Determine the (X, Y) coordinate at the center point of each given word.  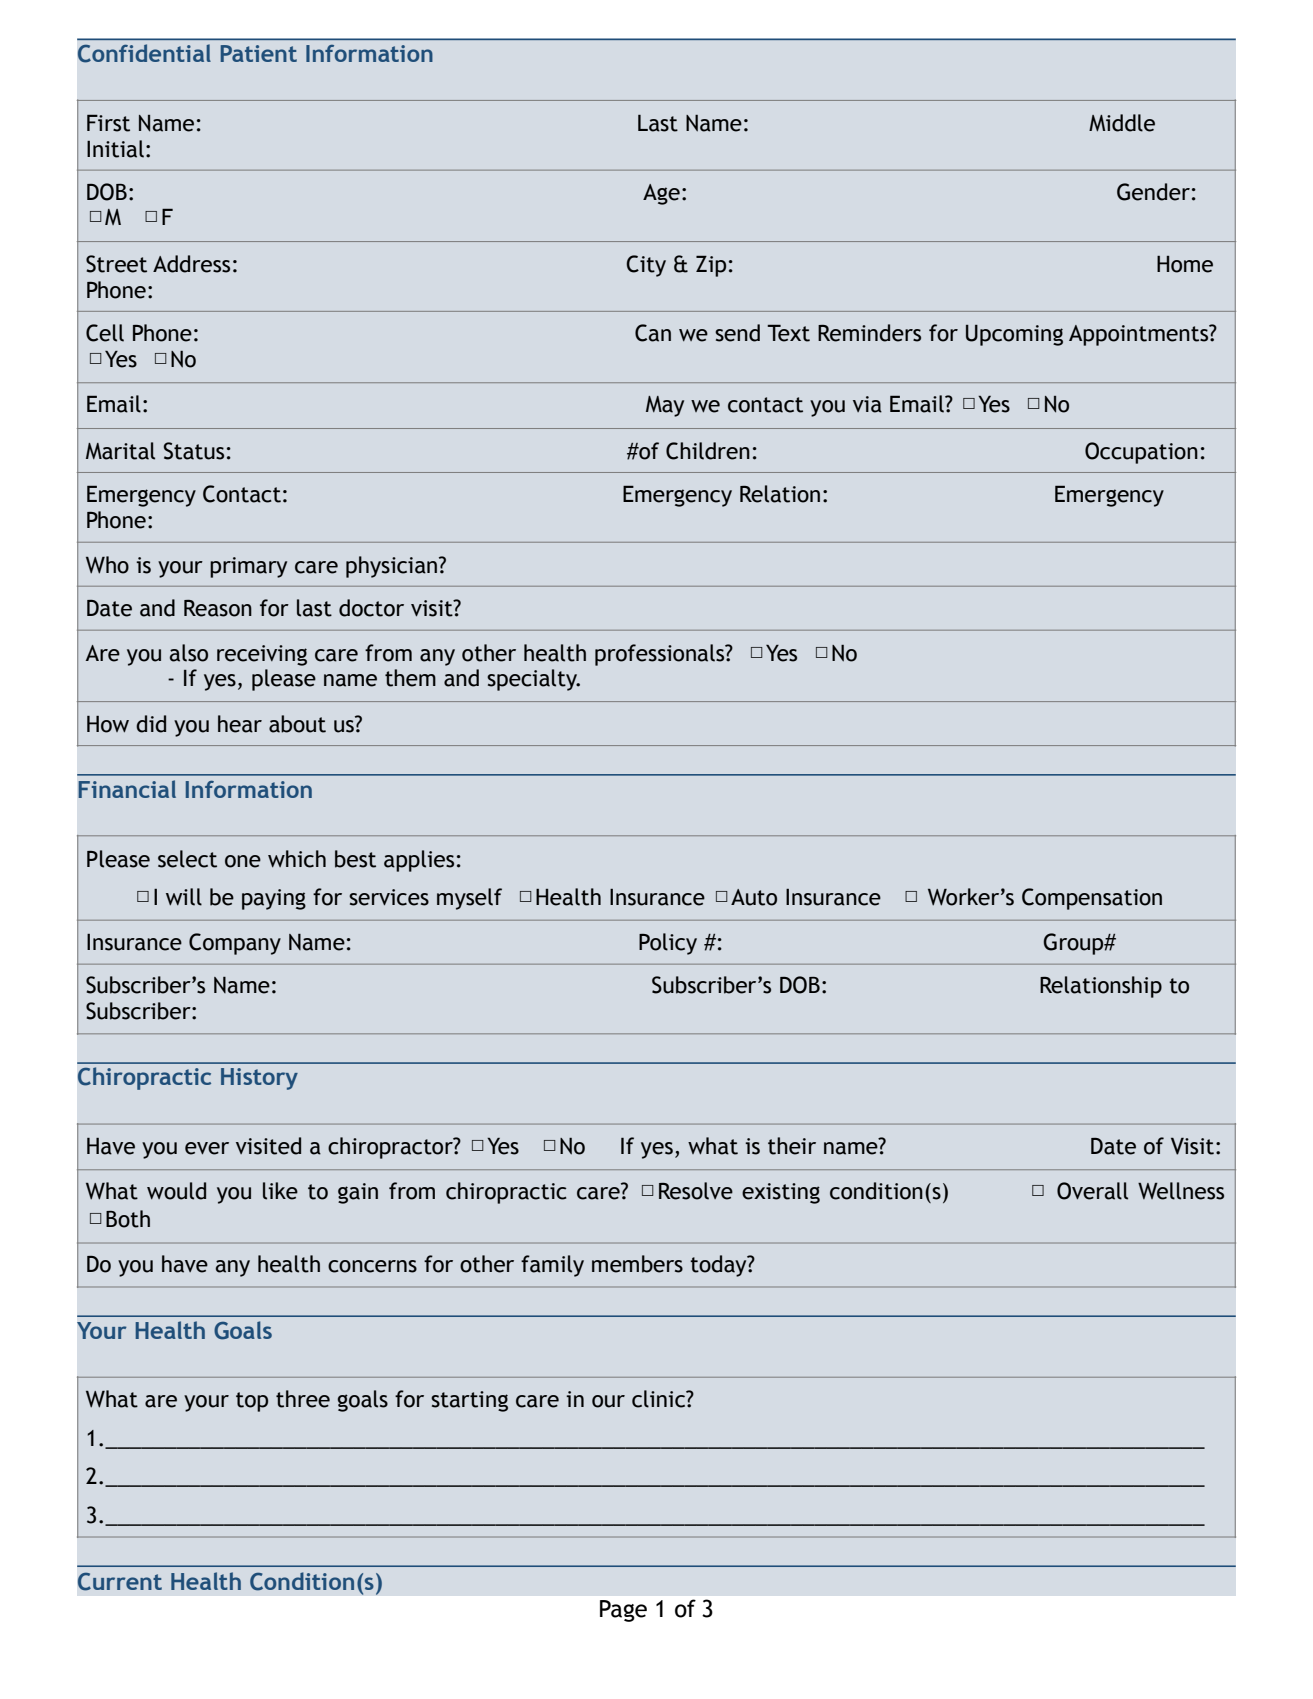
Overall (1092, 1191)
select (187, 859)
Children (708, 451)
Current (120, 1582)
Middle (1122, 123)
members (637, 1264)
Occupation (1141, 453)
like (280, 1191)
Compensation (1092, 899)
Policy (668, 944)
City (646, 266)
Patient (259, 53)
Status (194, 451)
